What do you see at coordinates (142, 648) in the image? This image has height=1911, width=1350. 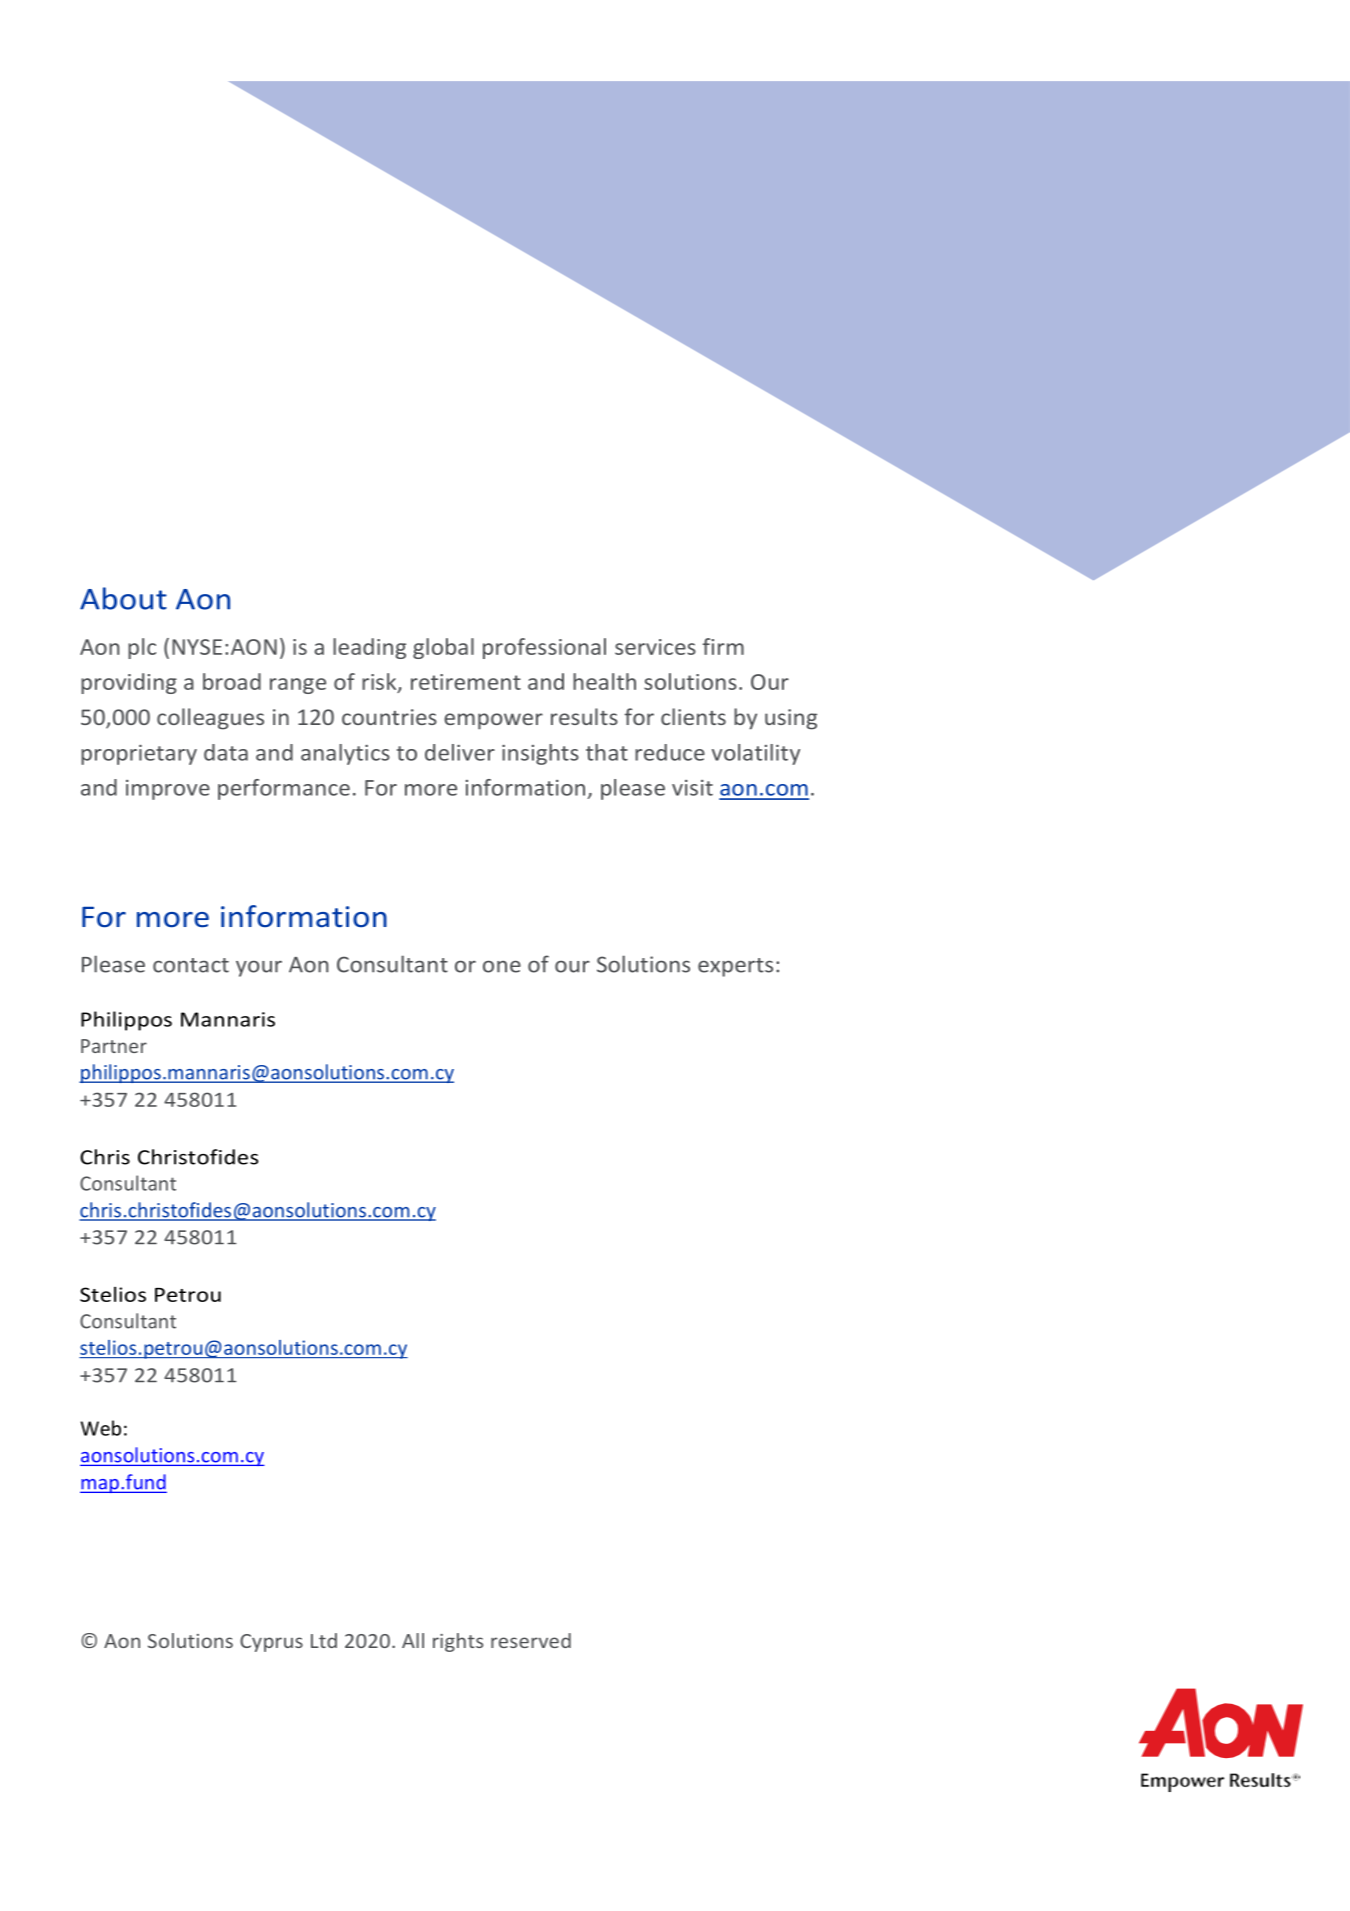 I see `plc` at bounding box center [142, 648].
